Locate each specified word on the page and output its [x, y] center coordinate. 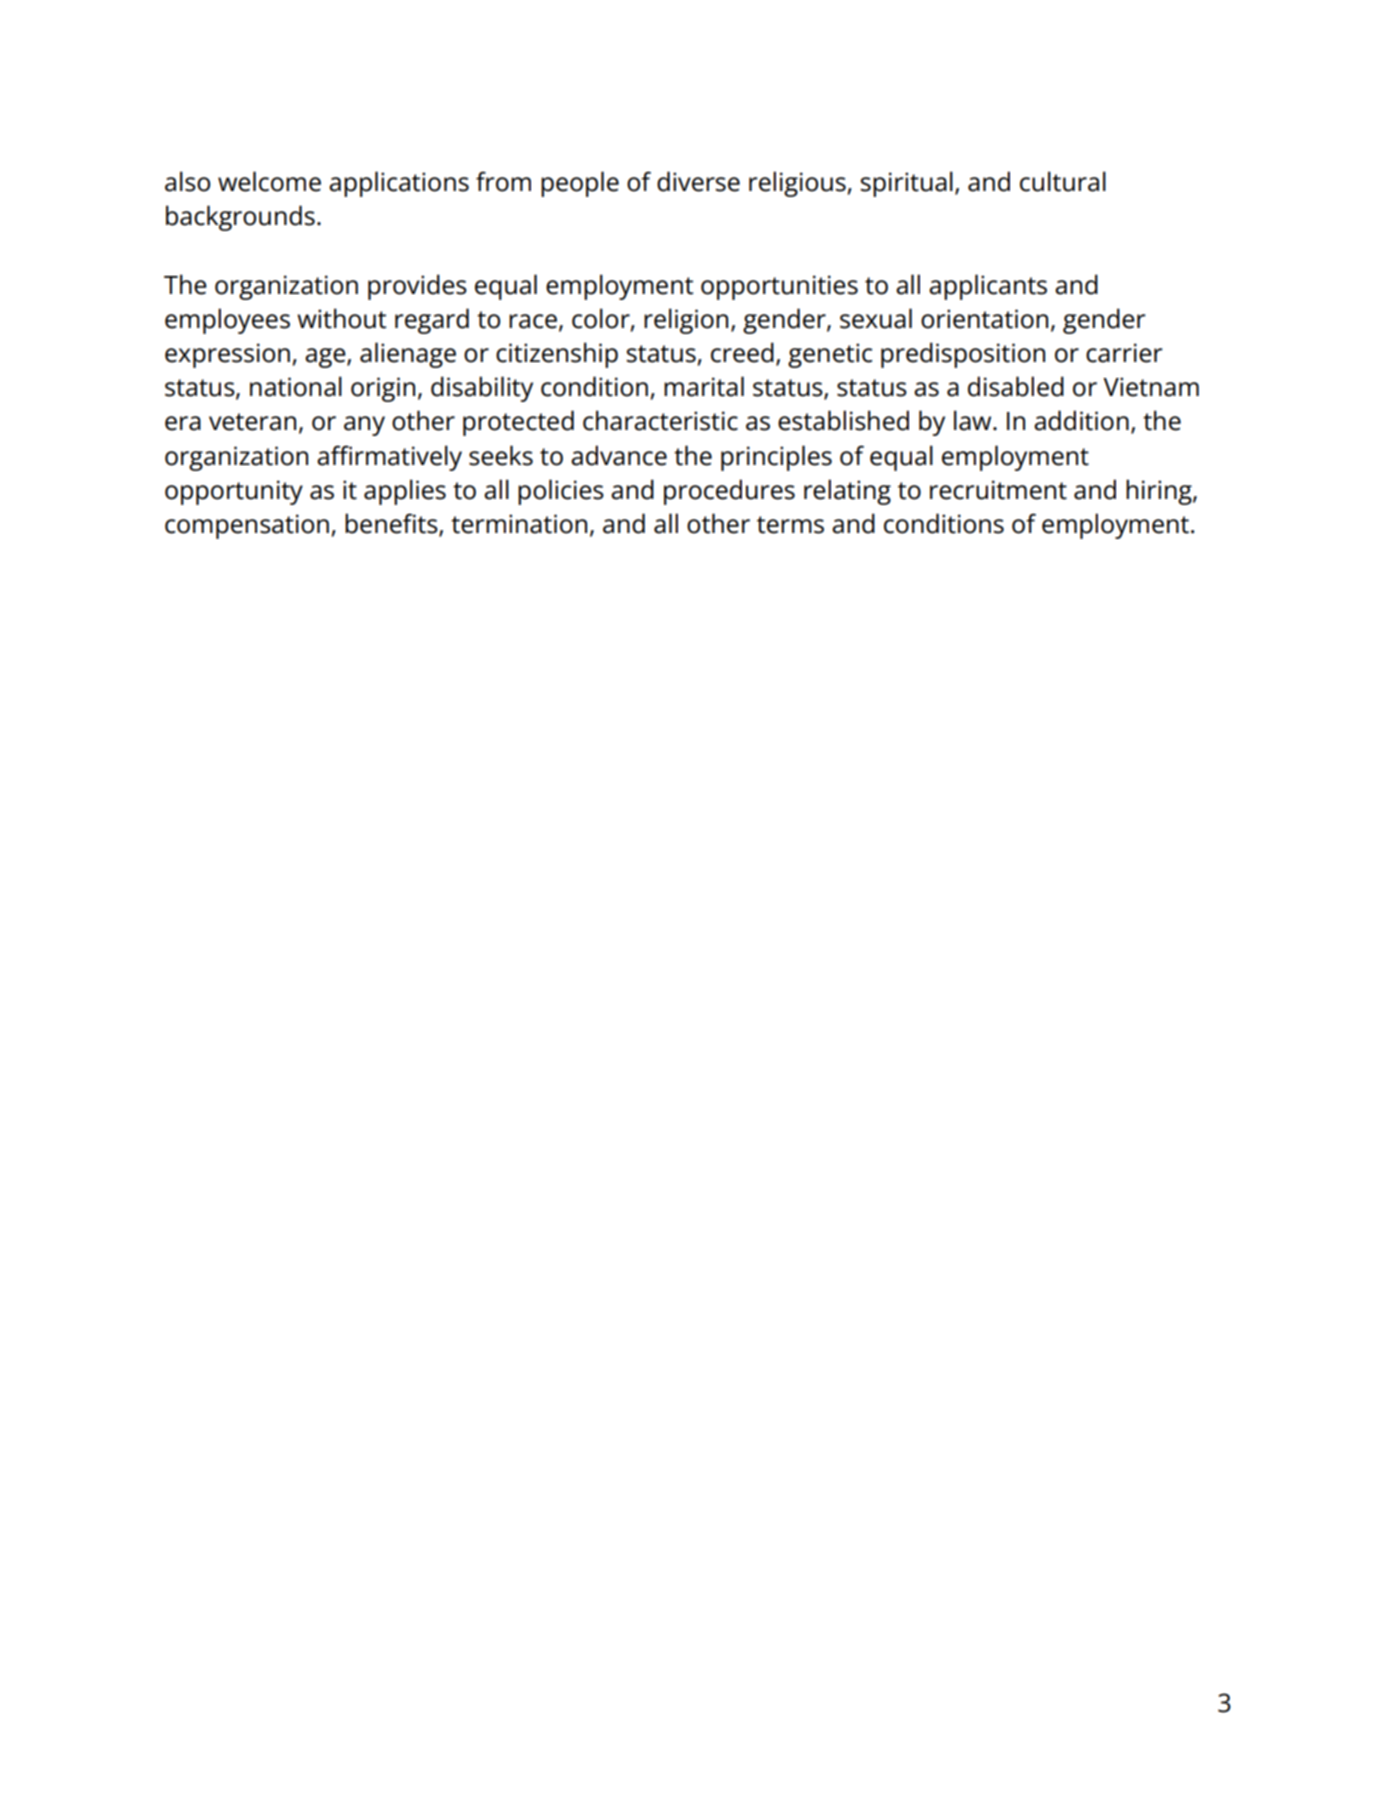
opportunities [779, 287]
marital [704, 386]
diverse [698, 181]
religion [686, 321]
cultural [1063, 181]
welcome [269, 181]
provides [417, 287]
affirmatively [389, 458]
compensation [247, 526]
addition [1081, 420]
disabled [1016, 386]
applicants [988, 287]
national [296, 386]
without [341, 318]
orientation [984, 319]
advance [619, 455]
